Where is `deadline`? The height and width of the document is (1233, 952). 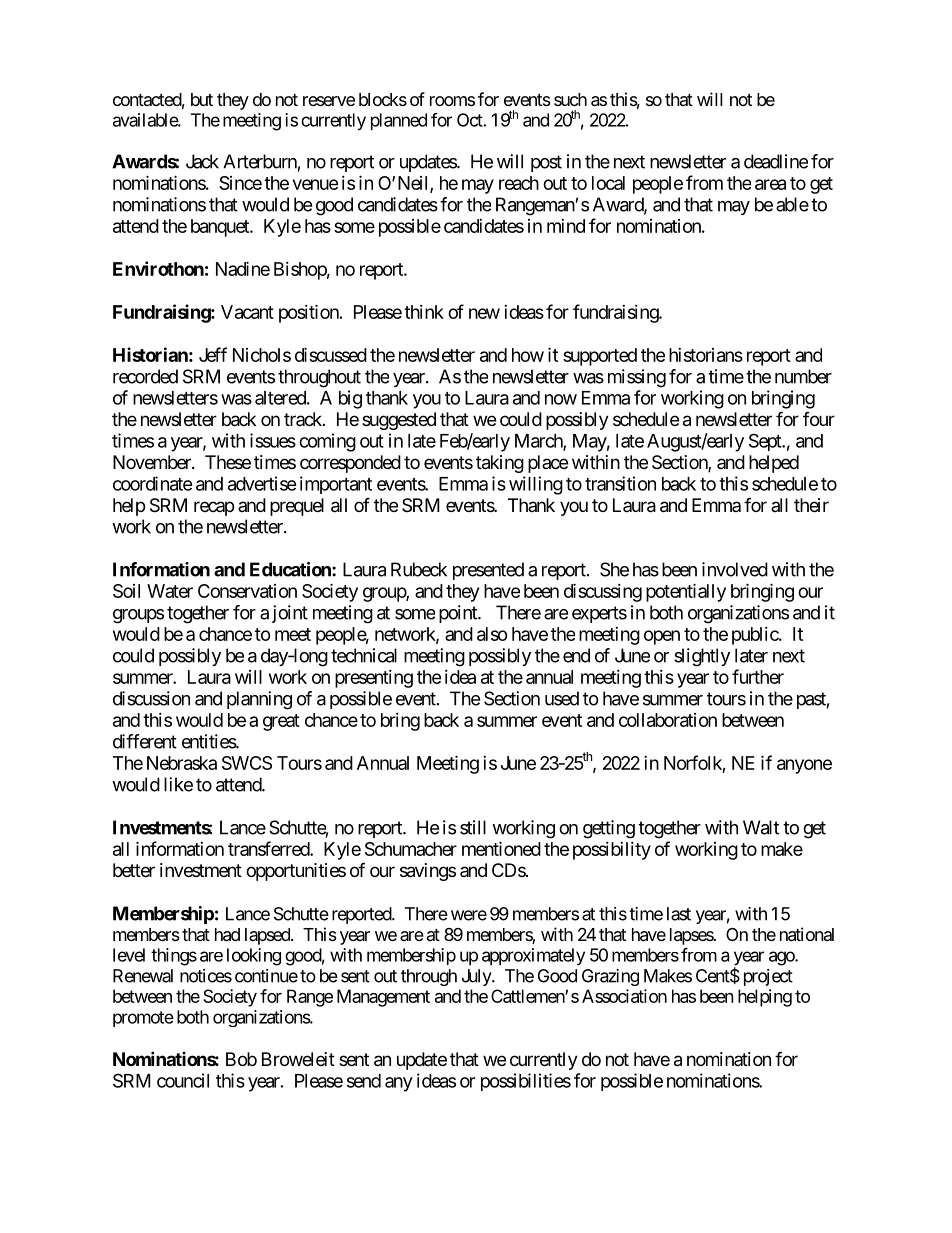 deadline is located at coordinates (776, 161).
